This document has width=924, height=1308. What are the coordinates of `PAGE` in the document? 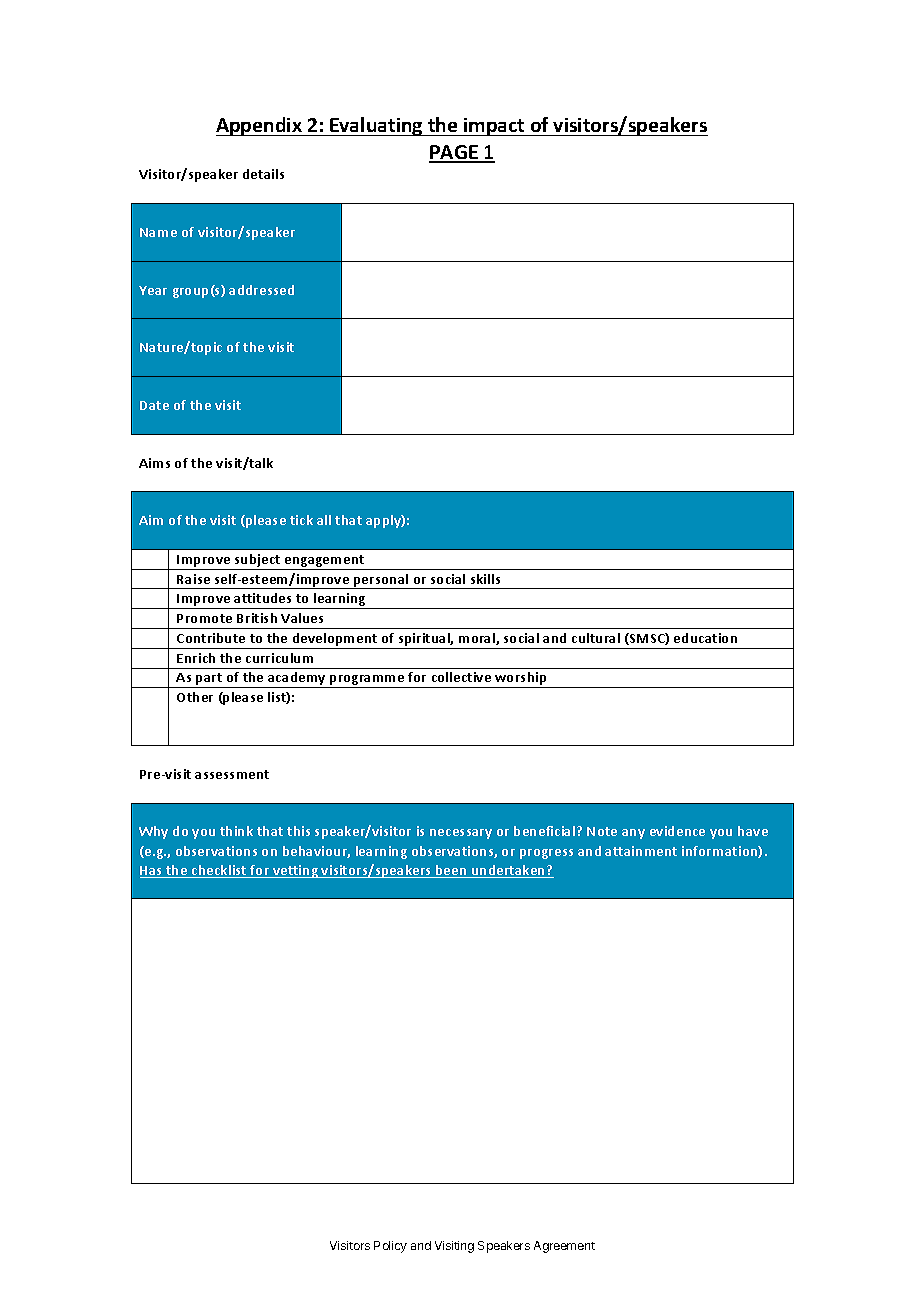 It's located at (454, 153).
